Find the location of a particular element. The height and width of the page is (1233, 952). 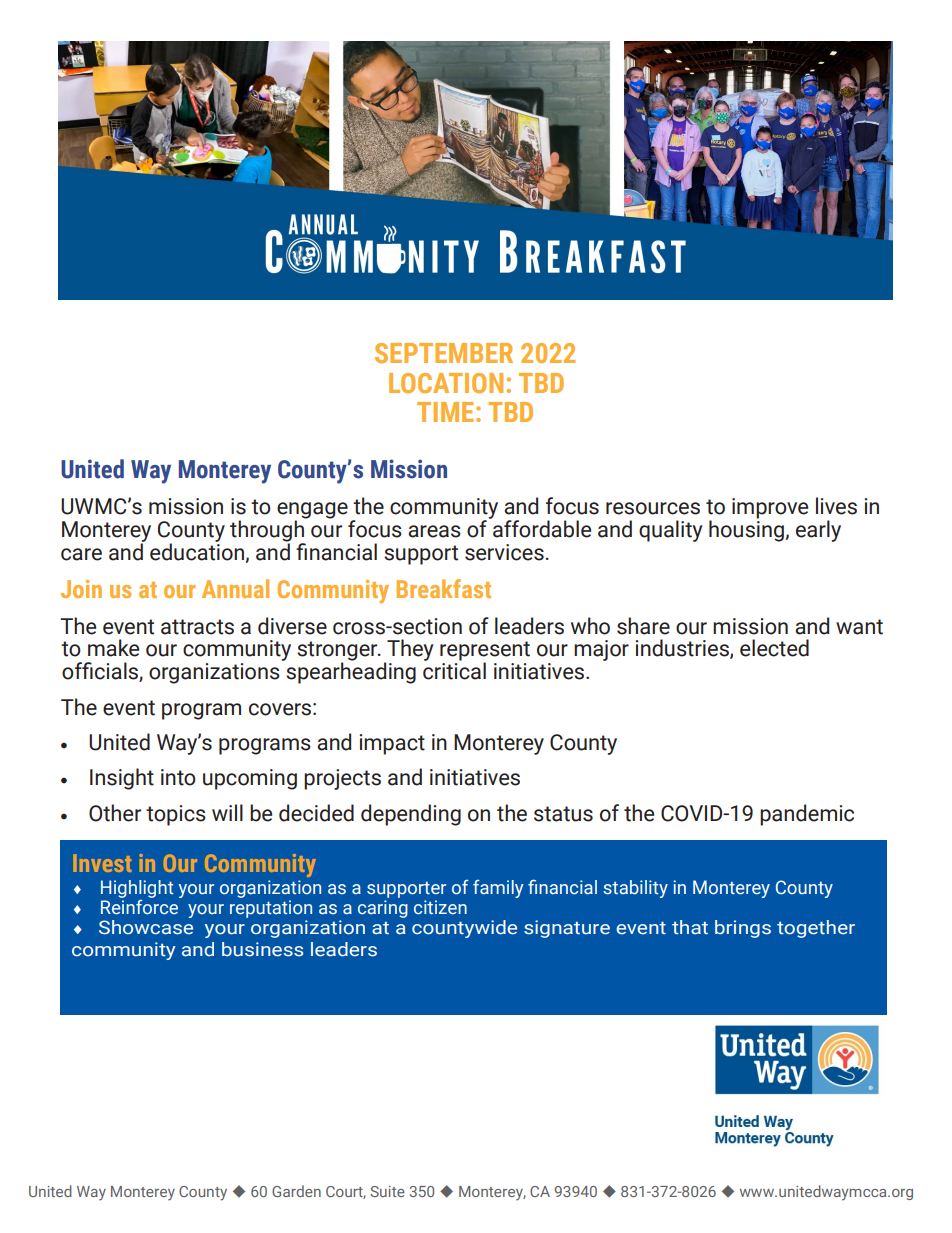

improve is located at coordinates (770, 508).
